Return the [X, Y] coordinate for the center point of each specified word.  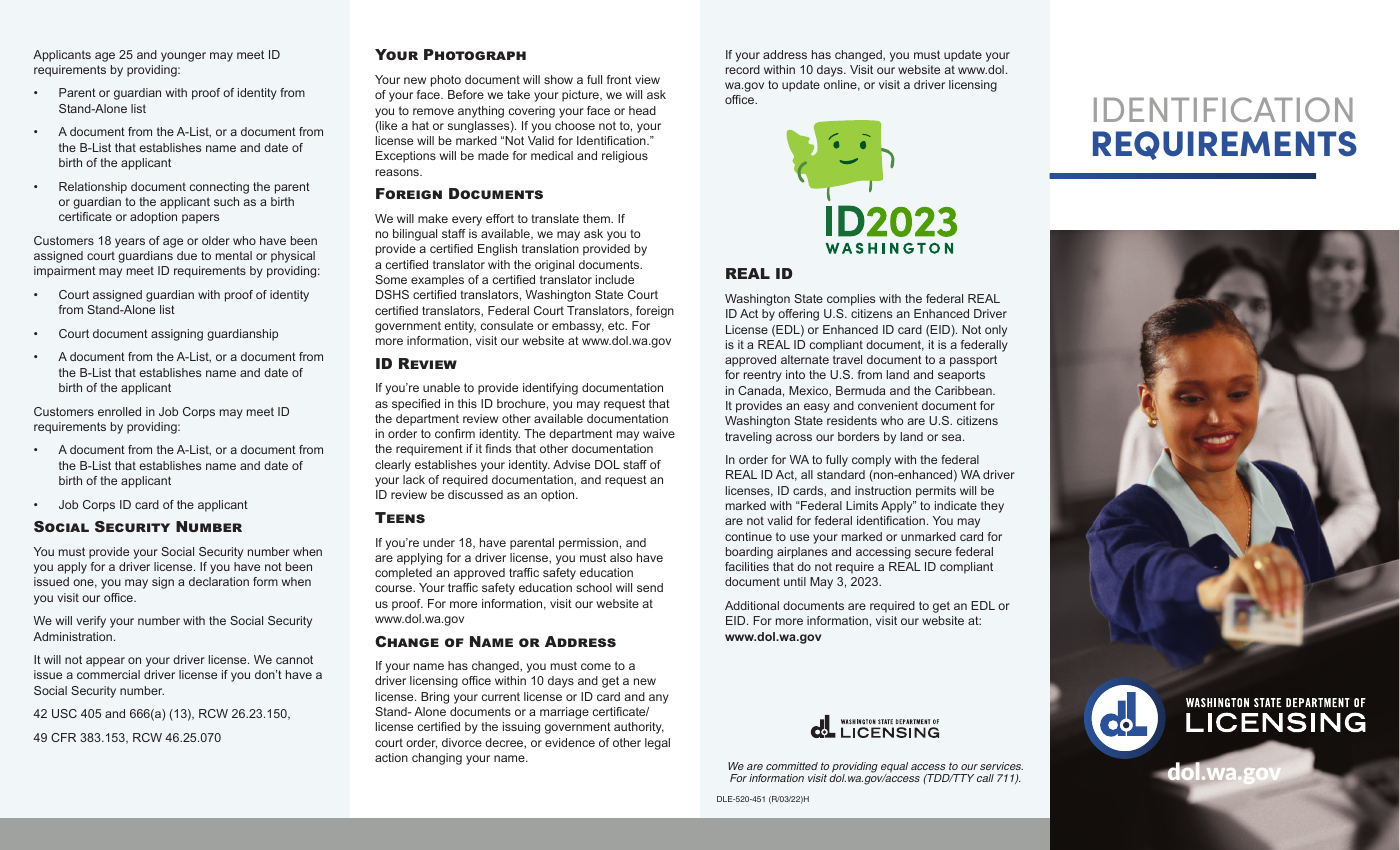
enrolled [119, 411]
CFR [63, 737]
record [743, 69]
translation [550, 248]
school [594, 587]
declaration [219, 581]
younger [183, 57]
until [795, 581]
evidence [570, 742]
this [467, 403]
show [558, 79]
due [187, 255]
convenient [888, 405]
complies [851, 300]
